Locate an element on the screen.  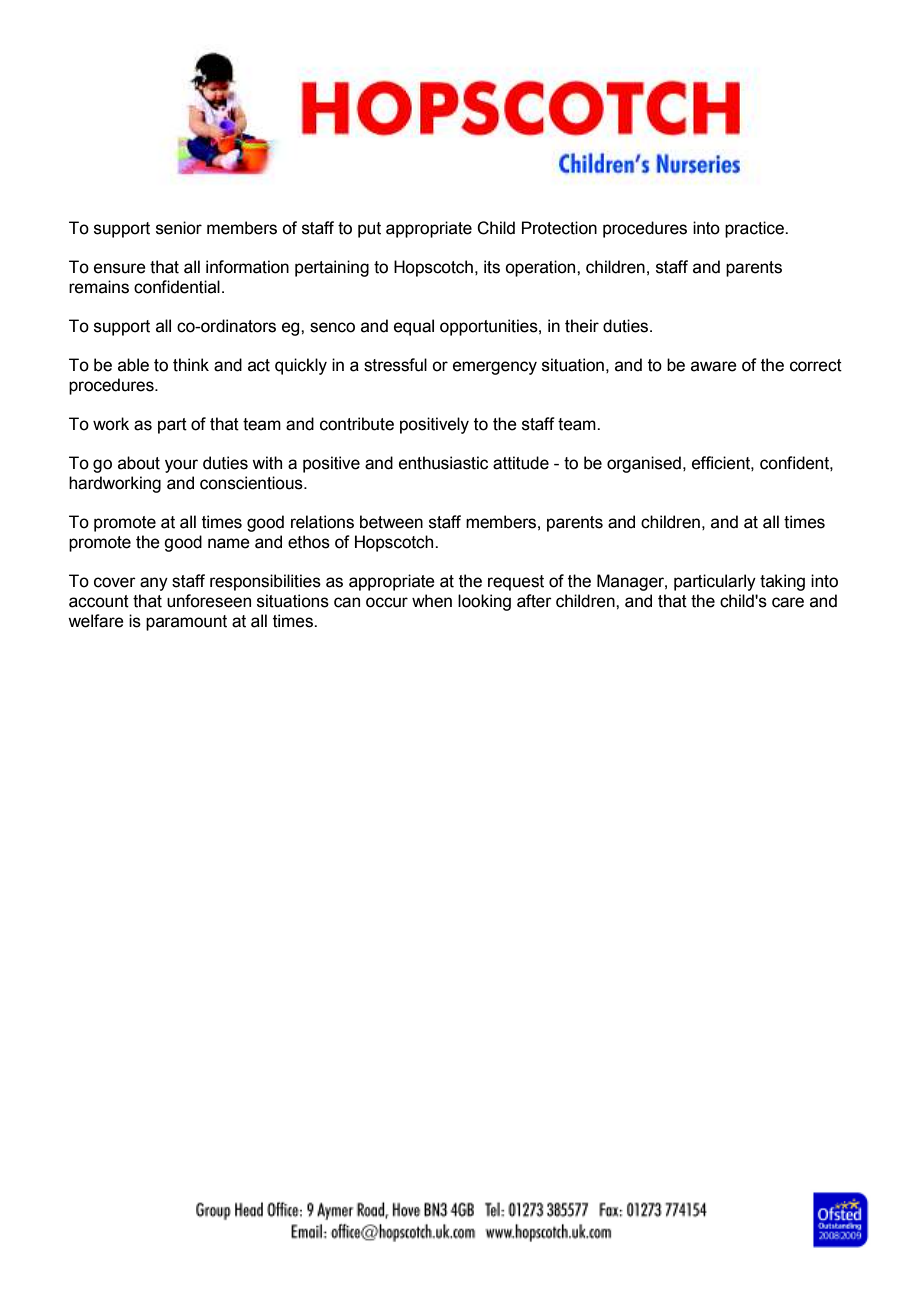
organised is located at coordinates (644, 464).
